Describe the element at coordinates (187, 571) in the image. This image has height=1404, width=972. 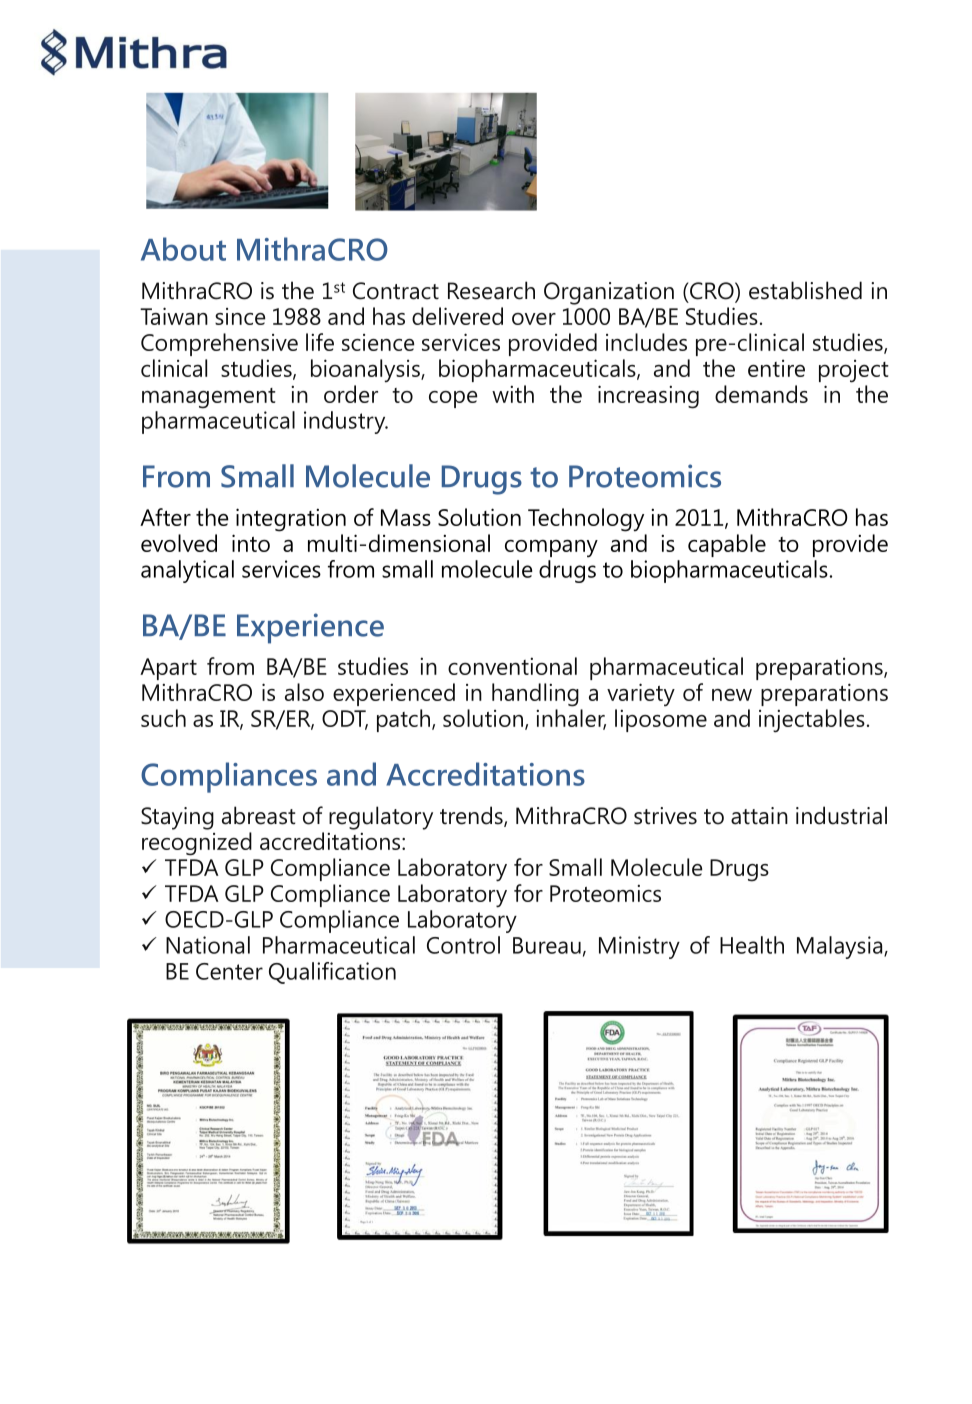
I see `analytical` at that location.
